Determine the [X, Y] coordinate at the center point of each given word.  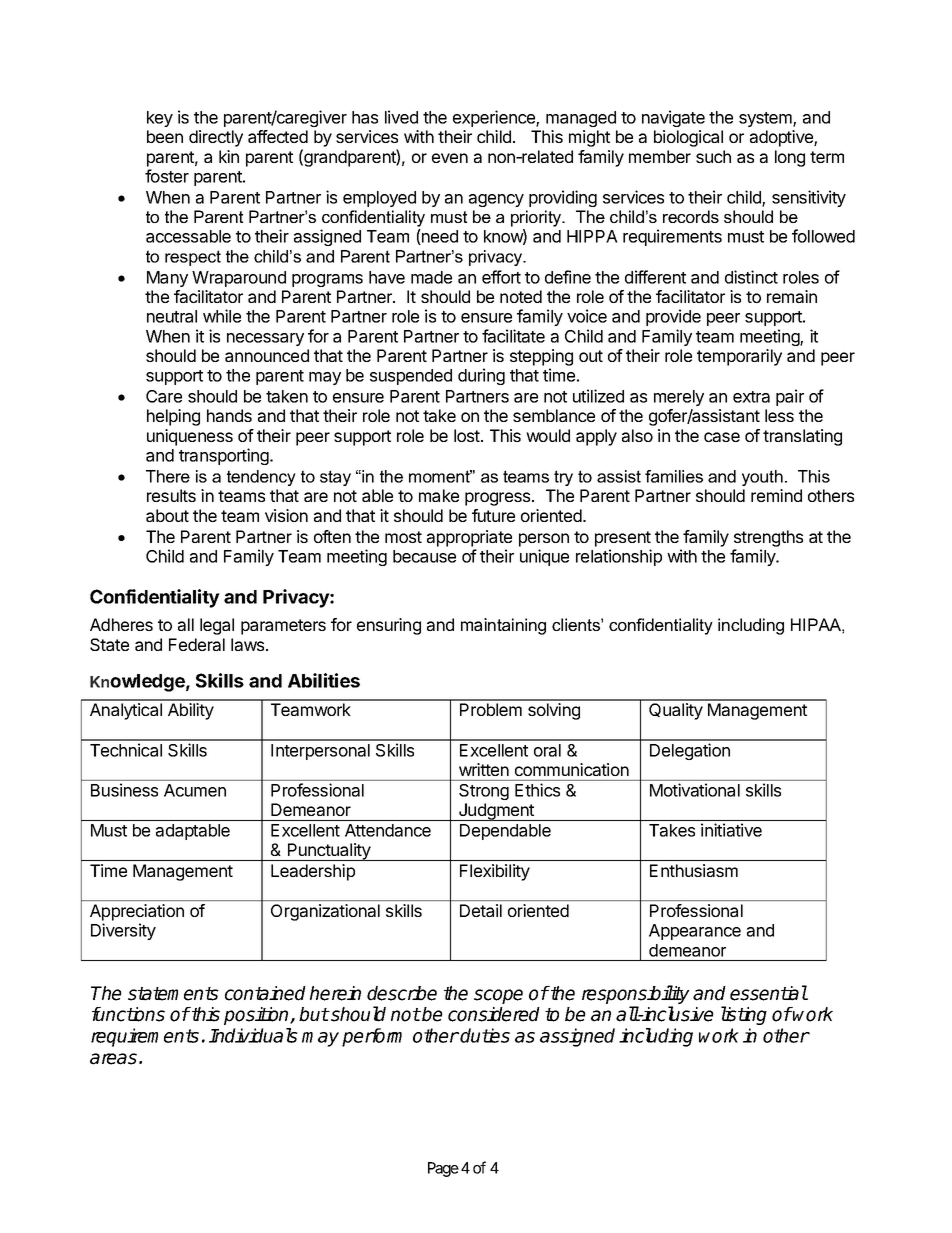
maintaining [503, 626]
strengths [768, 538]
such [713, 156]
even [450, 158]
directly [216, 138]
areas [113, 1059]
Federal [197, 644]
